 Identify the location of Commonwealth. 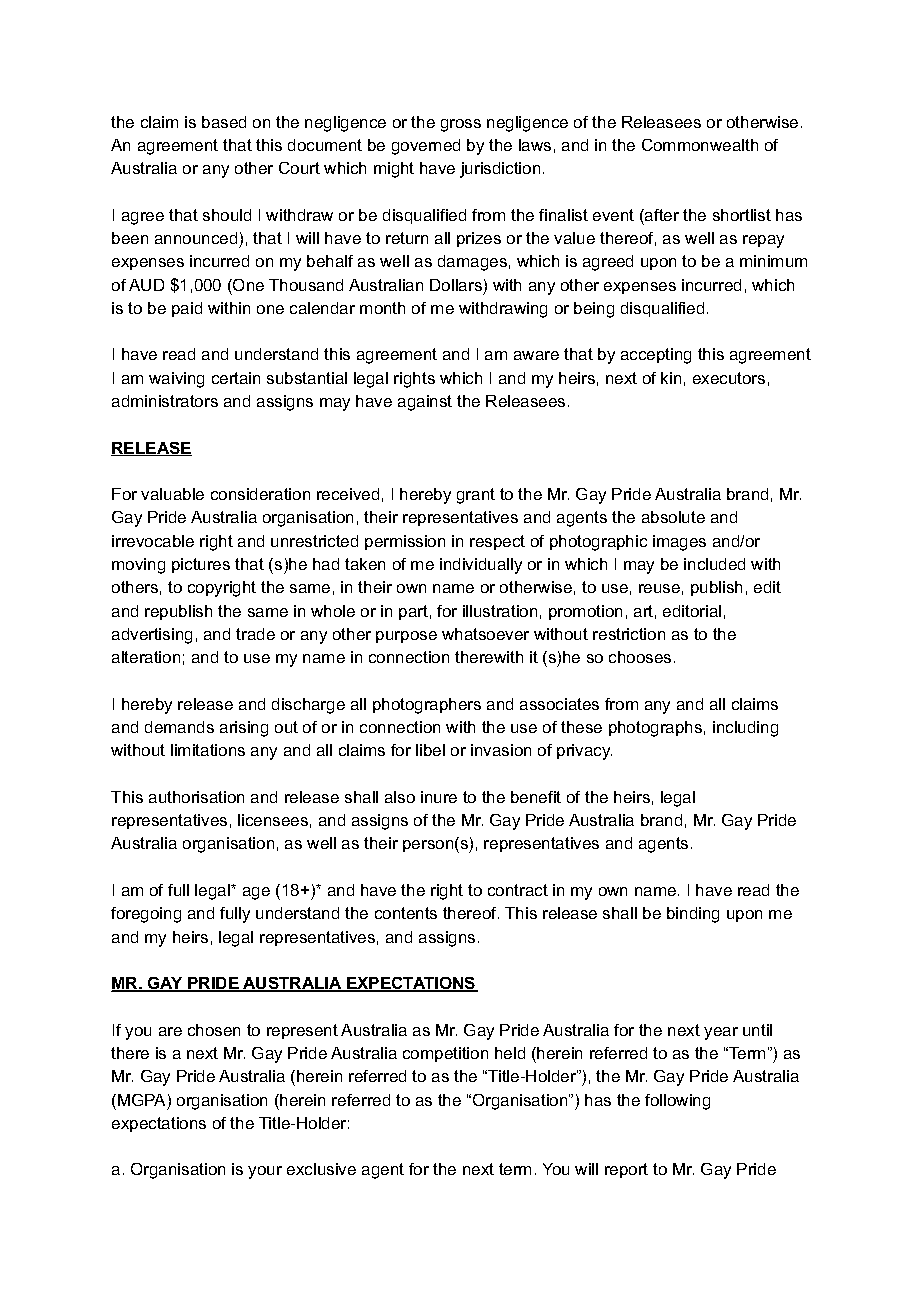
(700, 145).
